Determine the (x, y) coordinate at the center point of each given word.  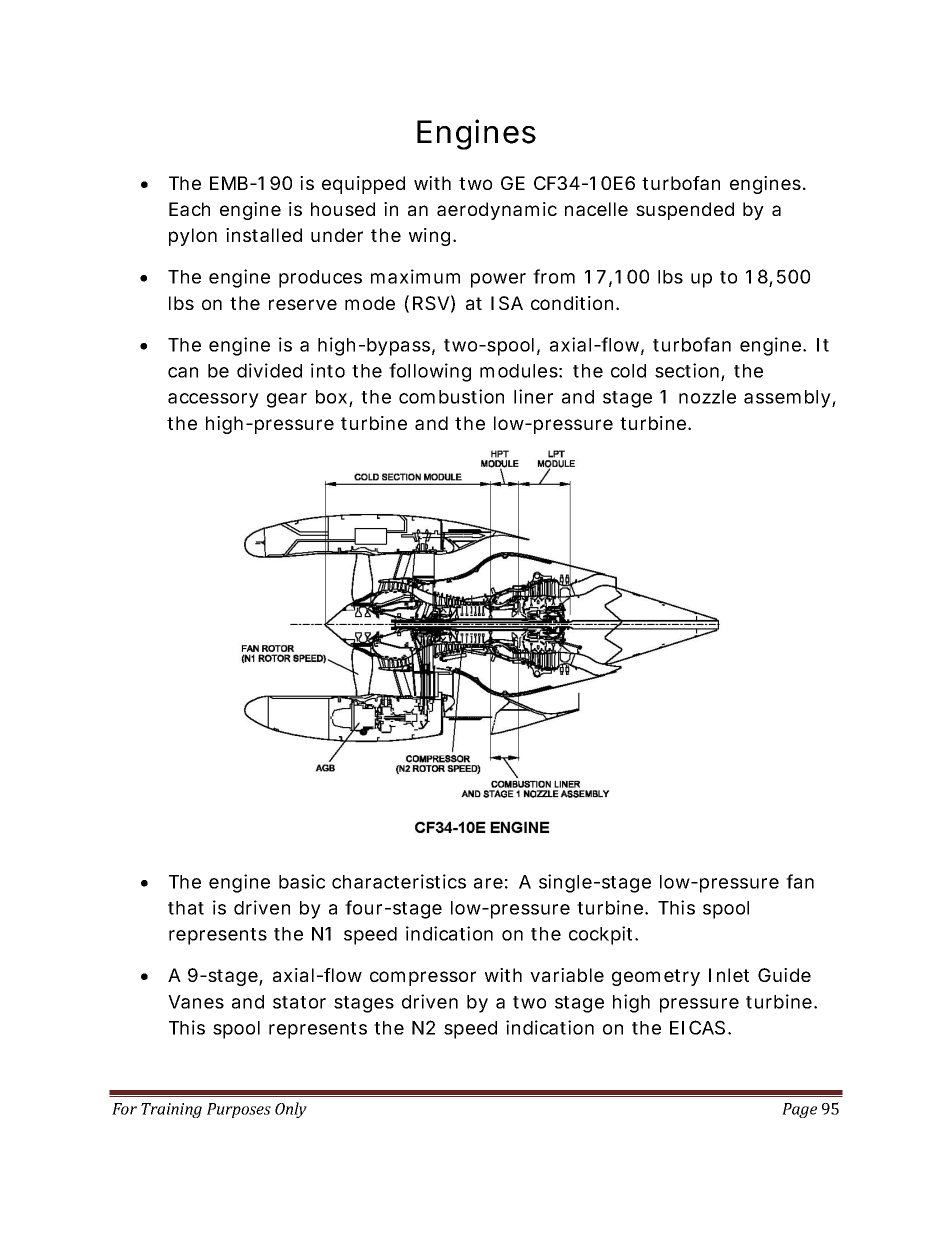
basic (302, 881)
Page (799, 1110)
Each (189, 209)
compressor (423, 978)
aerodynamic (497, 211)
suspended (685, 211)
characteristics (399, 881)
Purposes (239, 1110)
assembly (787, 399)
